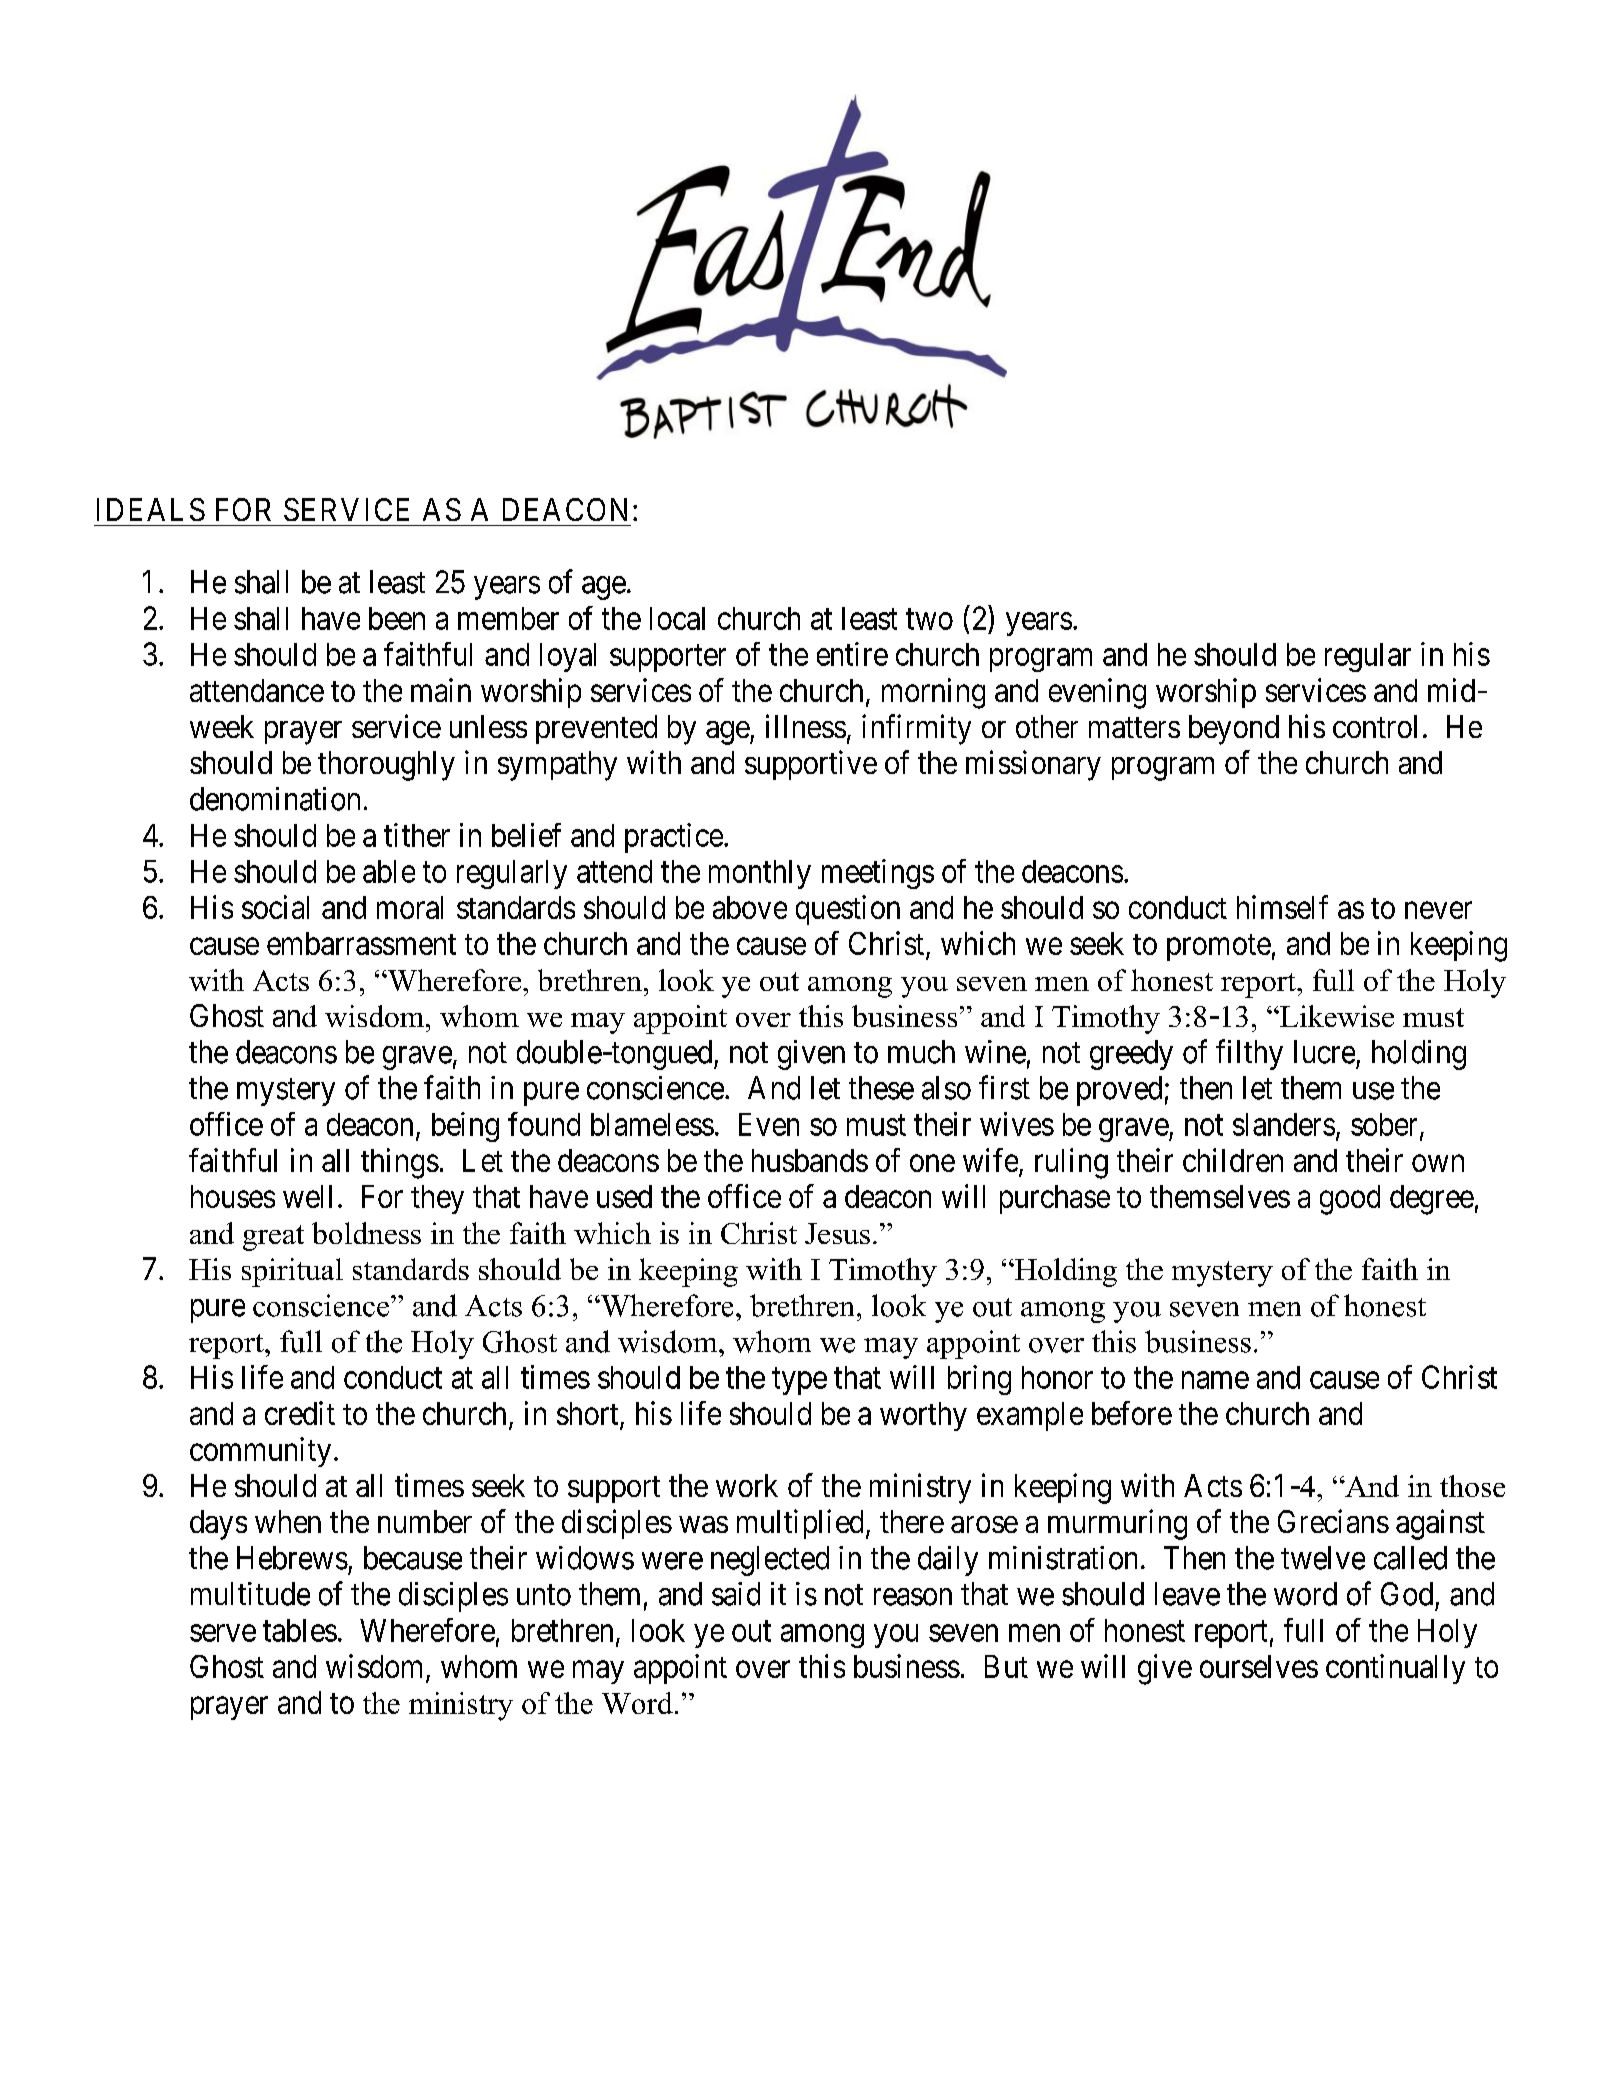  I want to click on being, so click(465, 1127).
